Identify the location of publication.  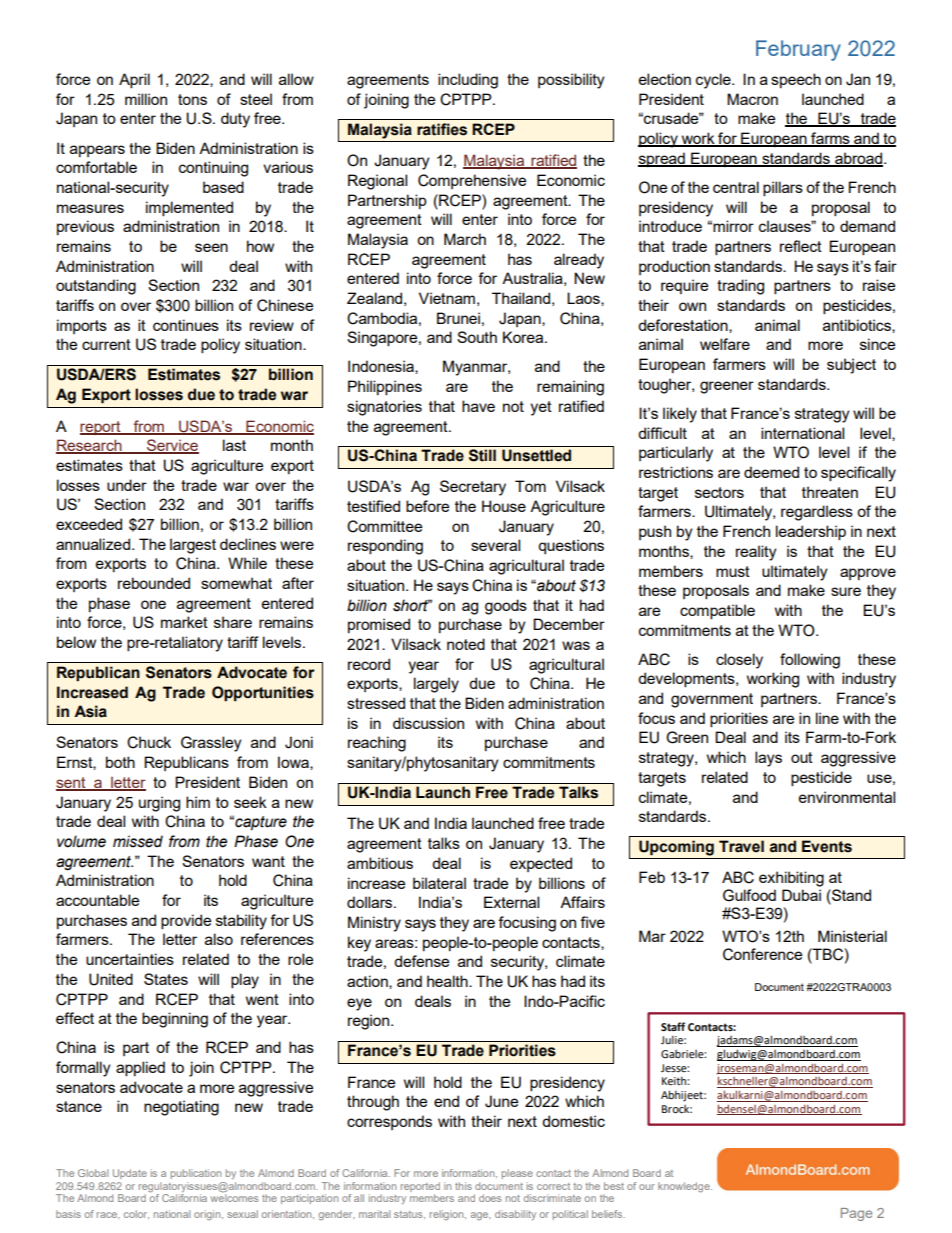
(196, 1174).
